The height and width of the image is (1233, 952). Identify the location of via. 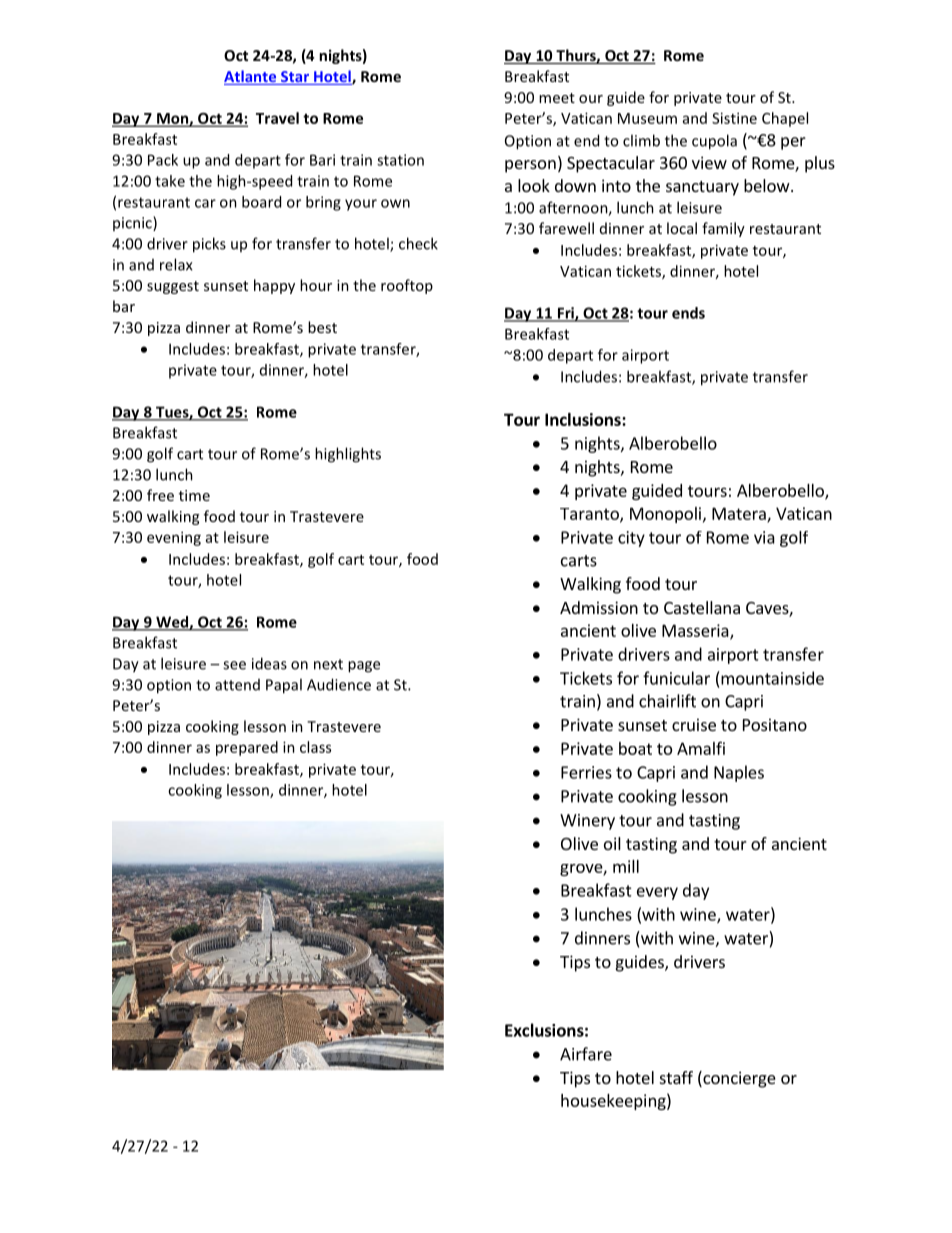
(764, 537).
